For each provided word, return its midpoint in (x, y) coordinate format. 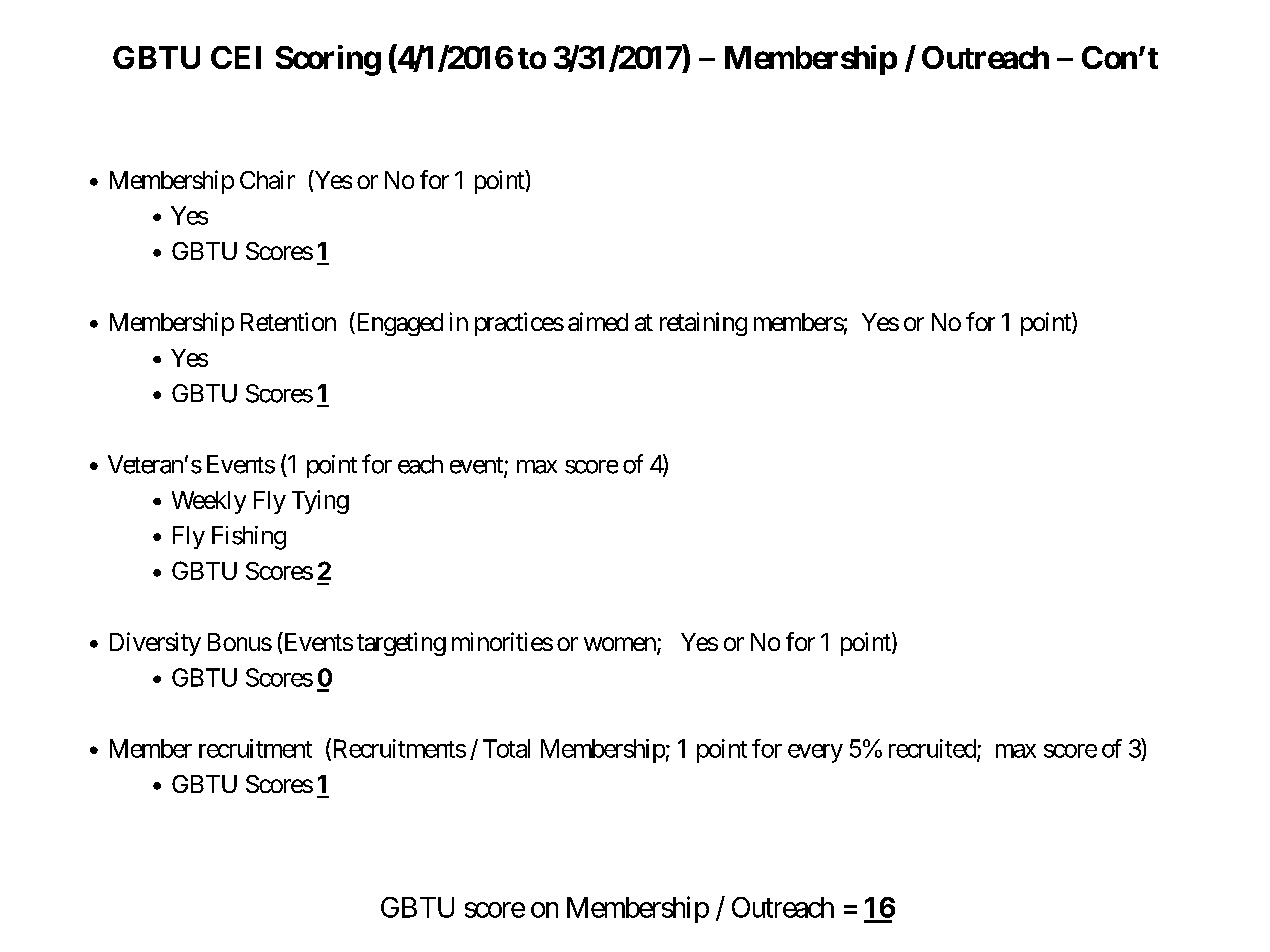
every (815, 753)
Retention (288, 321)
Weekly (209, 502)
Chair (267, 179)
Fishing (249, 538)
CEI (236, 57)
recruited (933, 749)
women (621, 645)
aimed (598, 321)
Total (506, 748)
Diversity (155, 644)
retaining (703, 324)
